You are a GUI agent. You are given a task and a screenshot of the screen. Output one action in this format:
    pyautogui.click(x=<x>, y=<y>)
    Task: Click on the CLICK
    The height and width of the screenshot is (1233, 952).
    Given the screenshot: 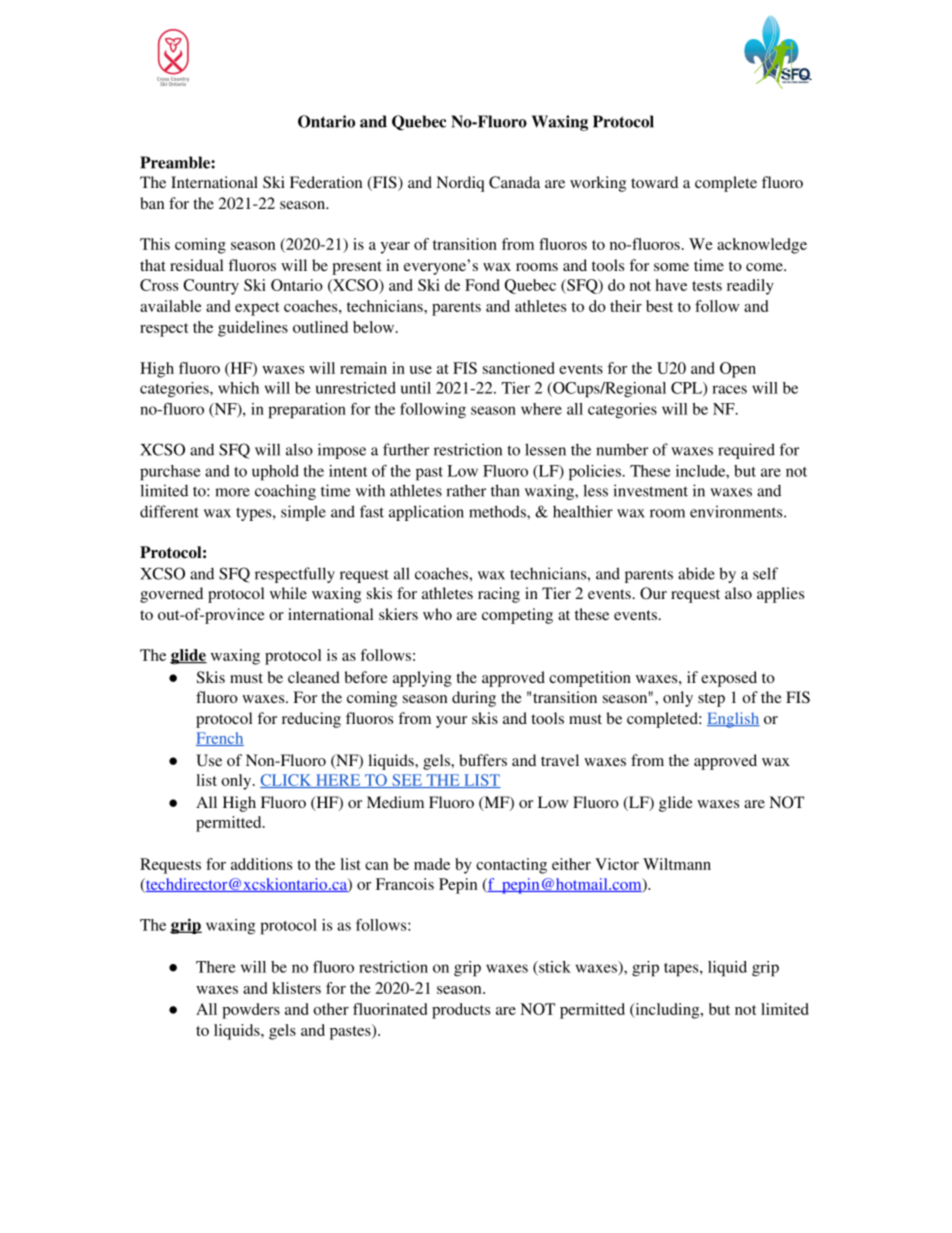 What is the action you would take?
    pyautogui.click(x=287, y=781)
